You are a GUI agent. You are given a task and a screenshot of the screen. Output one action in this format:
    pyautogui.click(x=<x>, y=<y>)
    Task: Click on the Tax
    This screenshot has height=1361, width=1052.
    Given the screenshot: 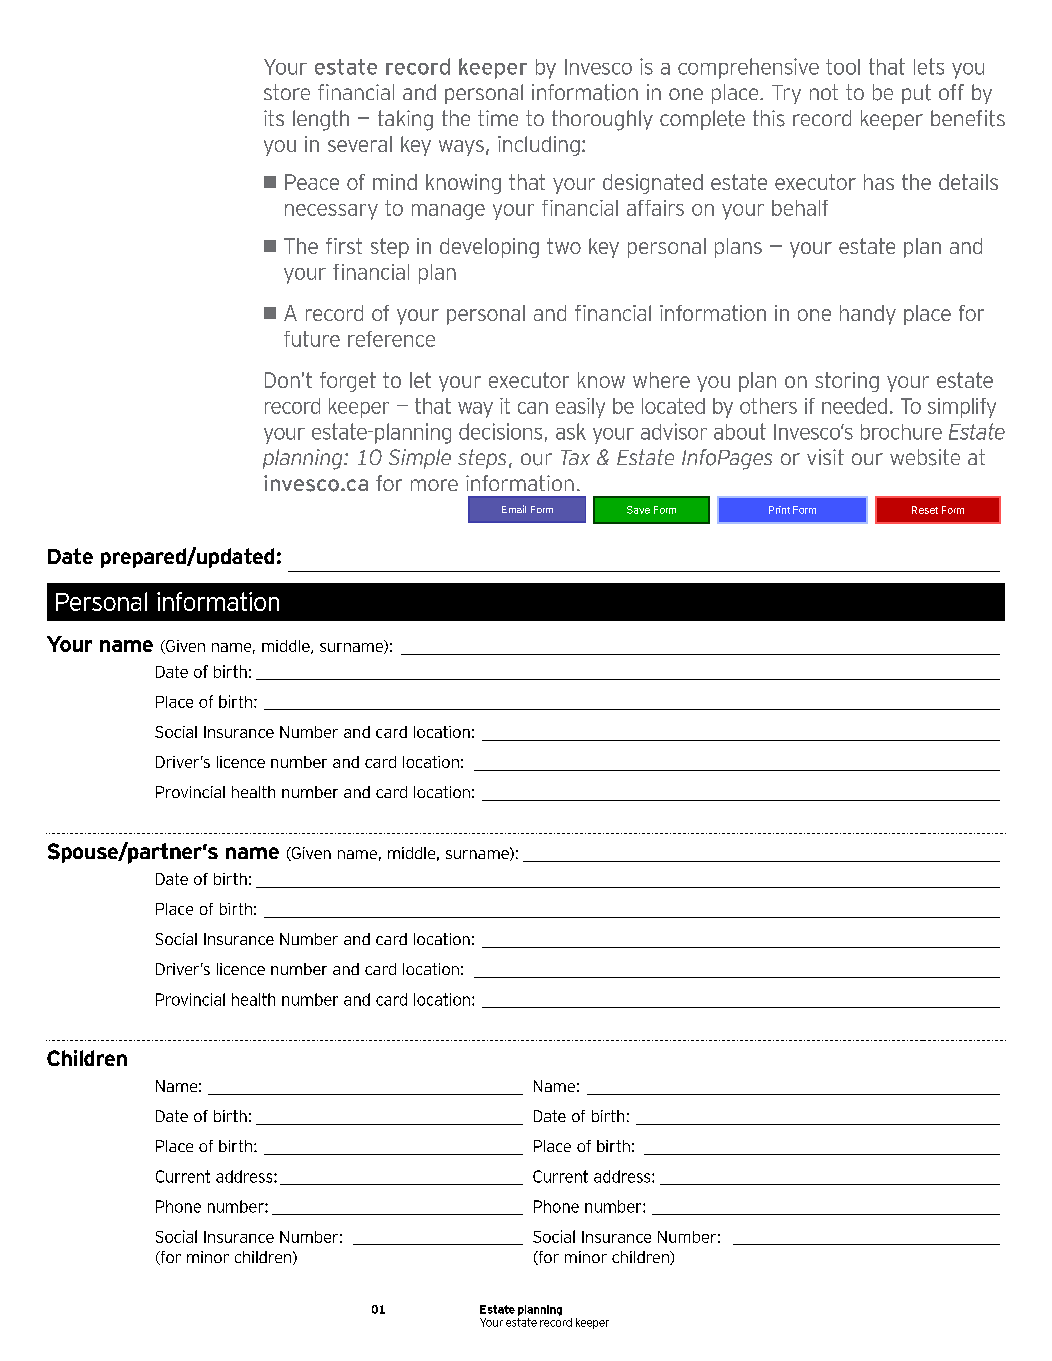 What is the action you would take?
    pyautogui.click(x=575, y=457)
